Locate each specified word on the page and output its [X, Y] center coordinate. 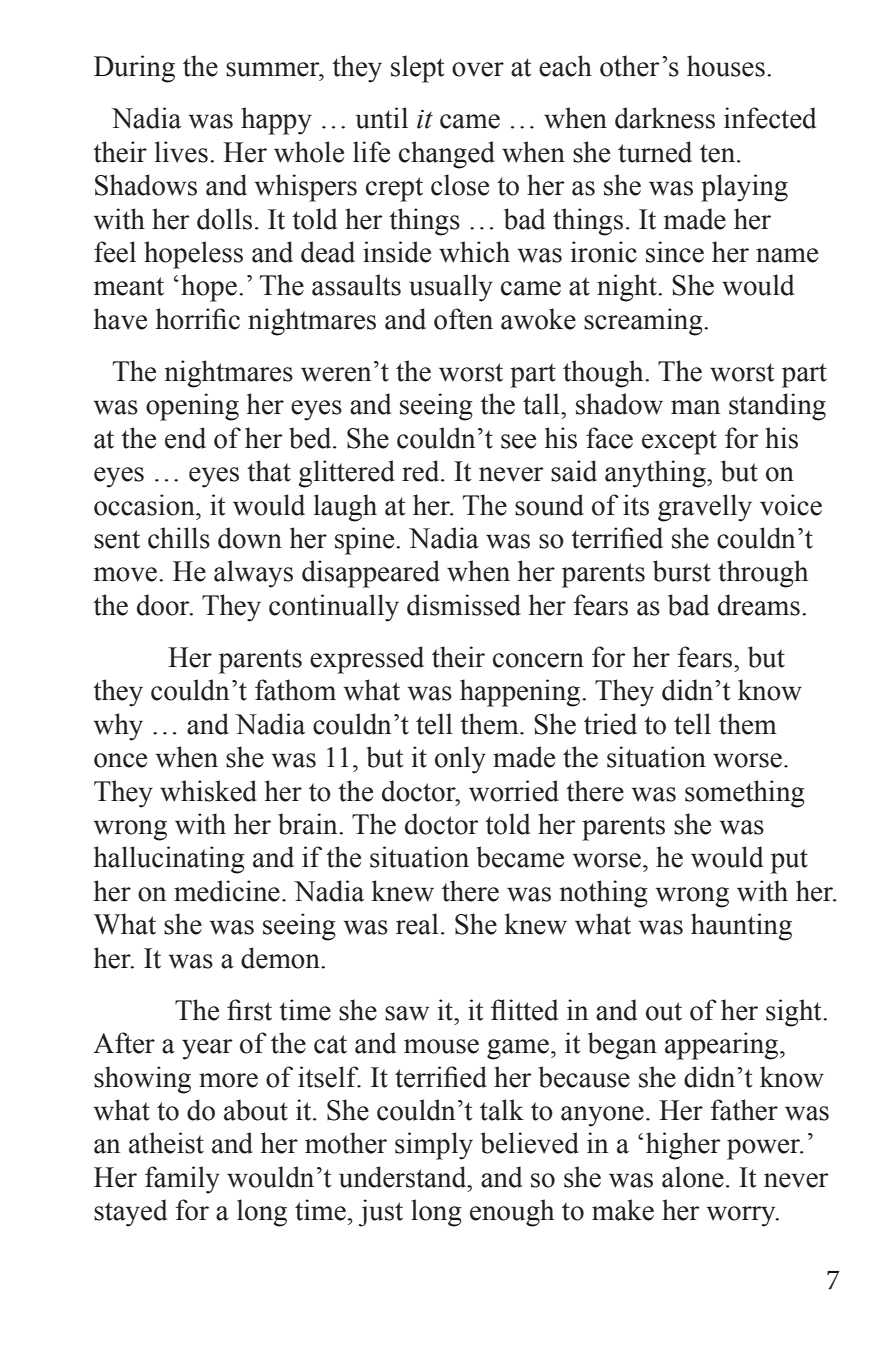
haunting [741, 927]
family [182, 1180]
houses [726, 66]
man [695, 407]
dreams [759, 605]
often [463, 319]
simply [434, 1146]
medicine [227, 891]
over [478, 69]
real [417, 924]
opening [192, 407]
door [164, 605]
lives [181, 152]
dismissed [464, 605]
